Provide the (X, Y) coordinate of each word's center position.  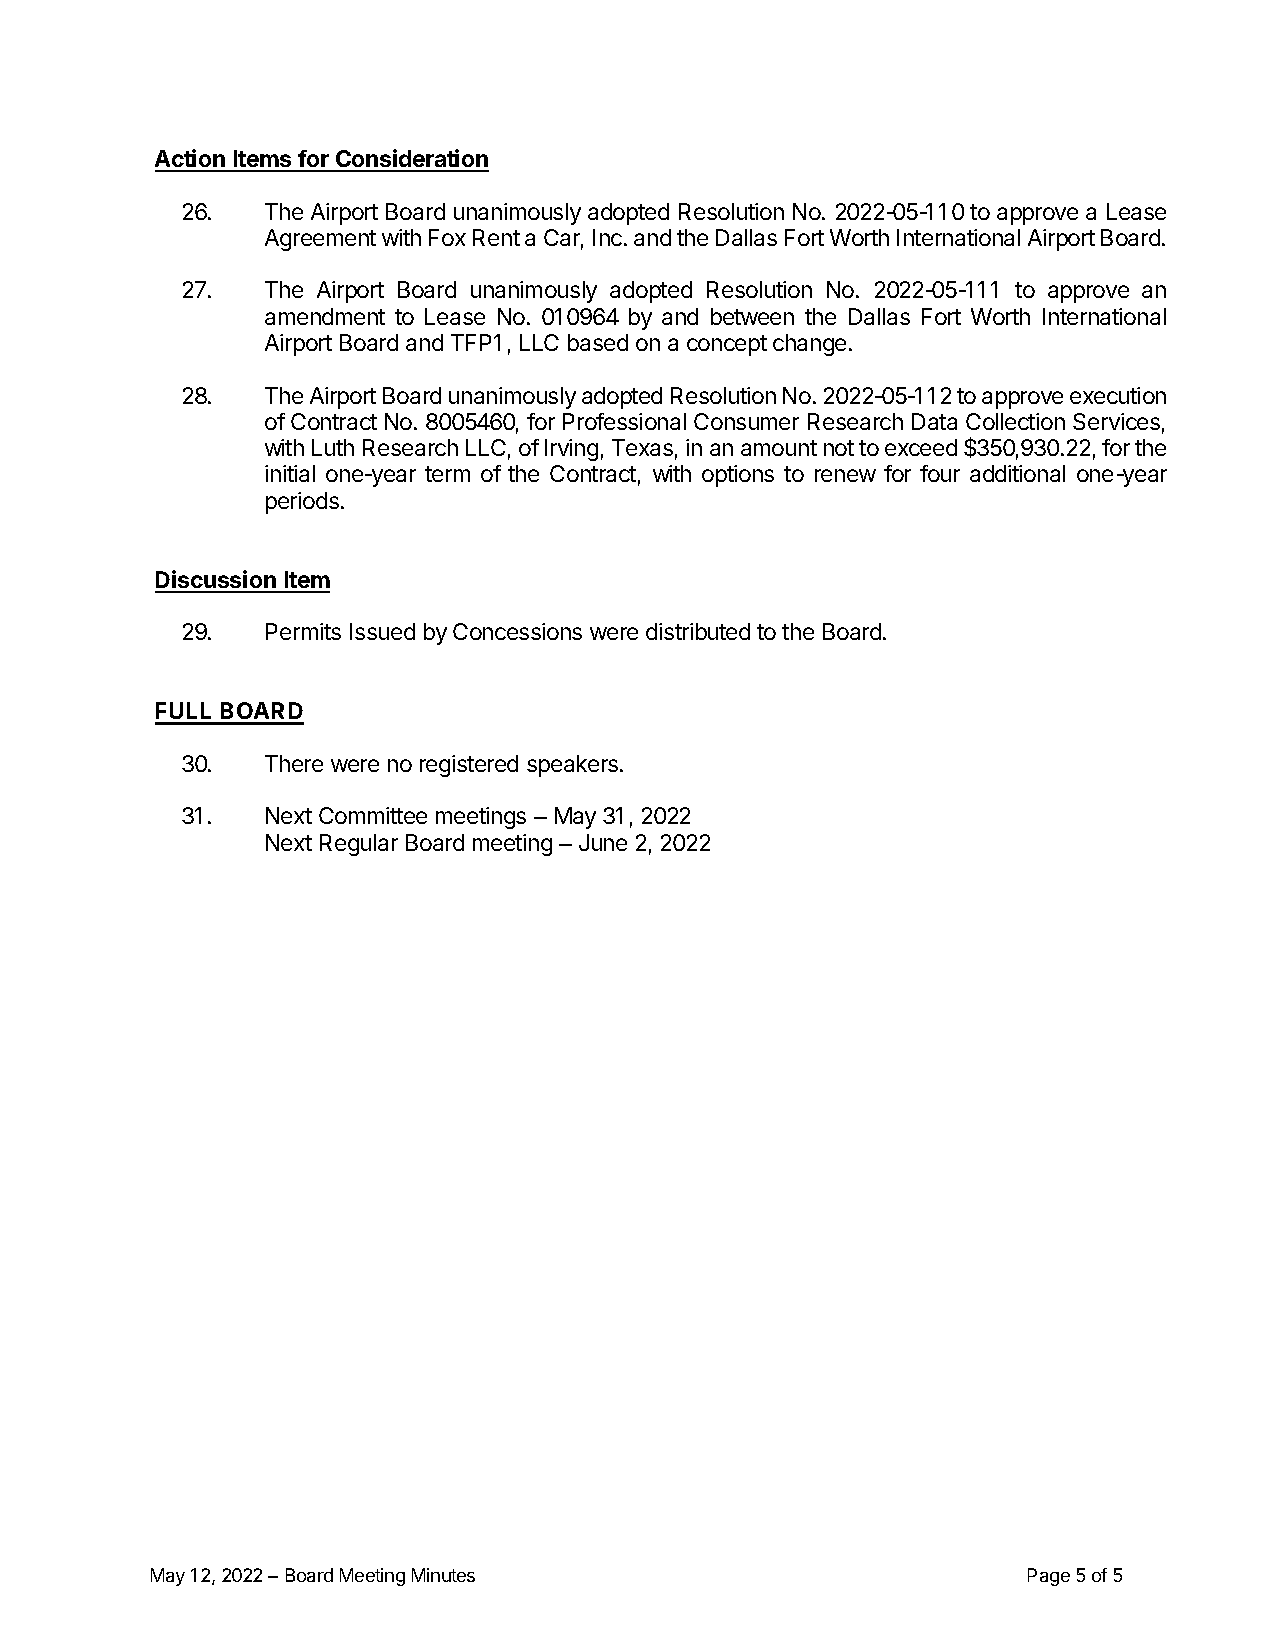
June (603, 842)
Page (1049, 1577)
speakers (574, 766)
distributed (698, 631)
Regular (359, 845)
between (752, 316)
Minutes (443, 1575)
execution (1118, 395)
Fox (447, 237)
